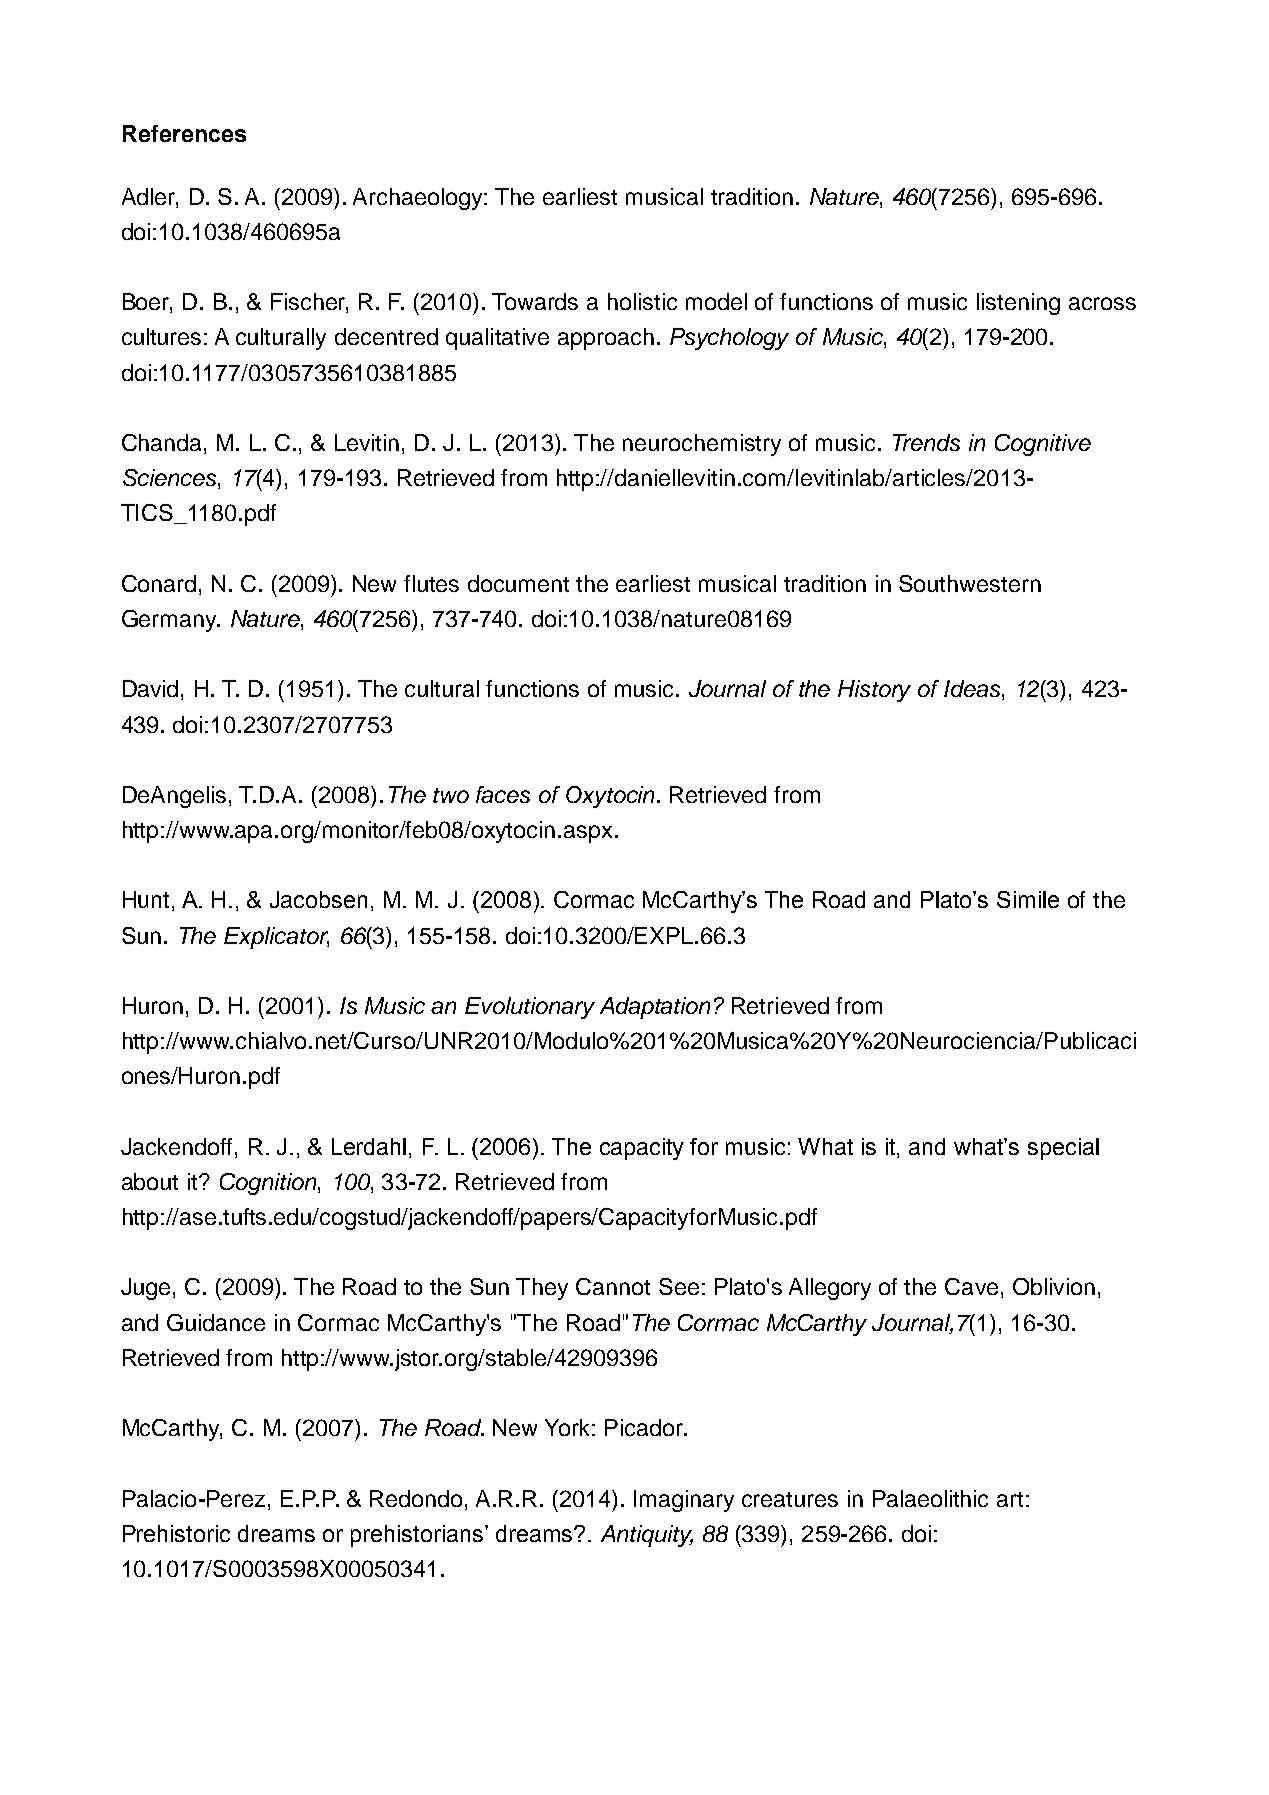 This image has width=1269, height=1795. What do you see at coordinates (655, 1008) in the image?
I see `Adaptation` at bounding box center [655, 1008].
